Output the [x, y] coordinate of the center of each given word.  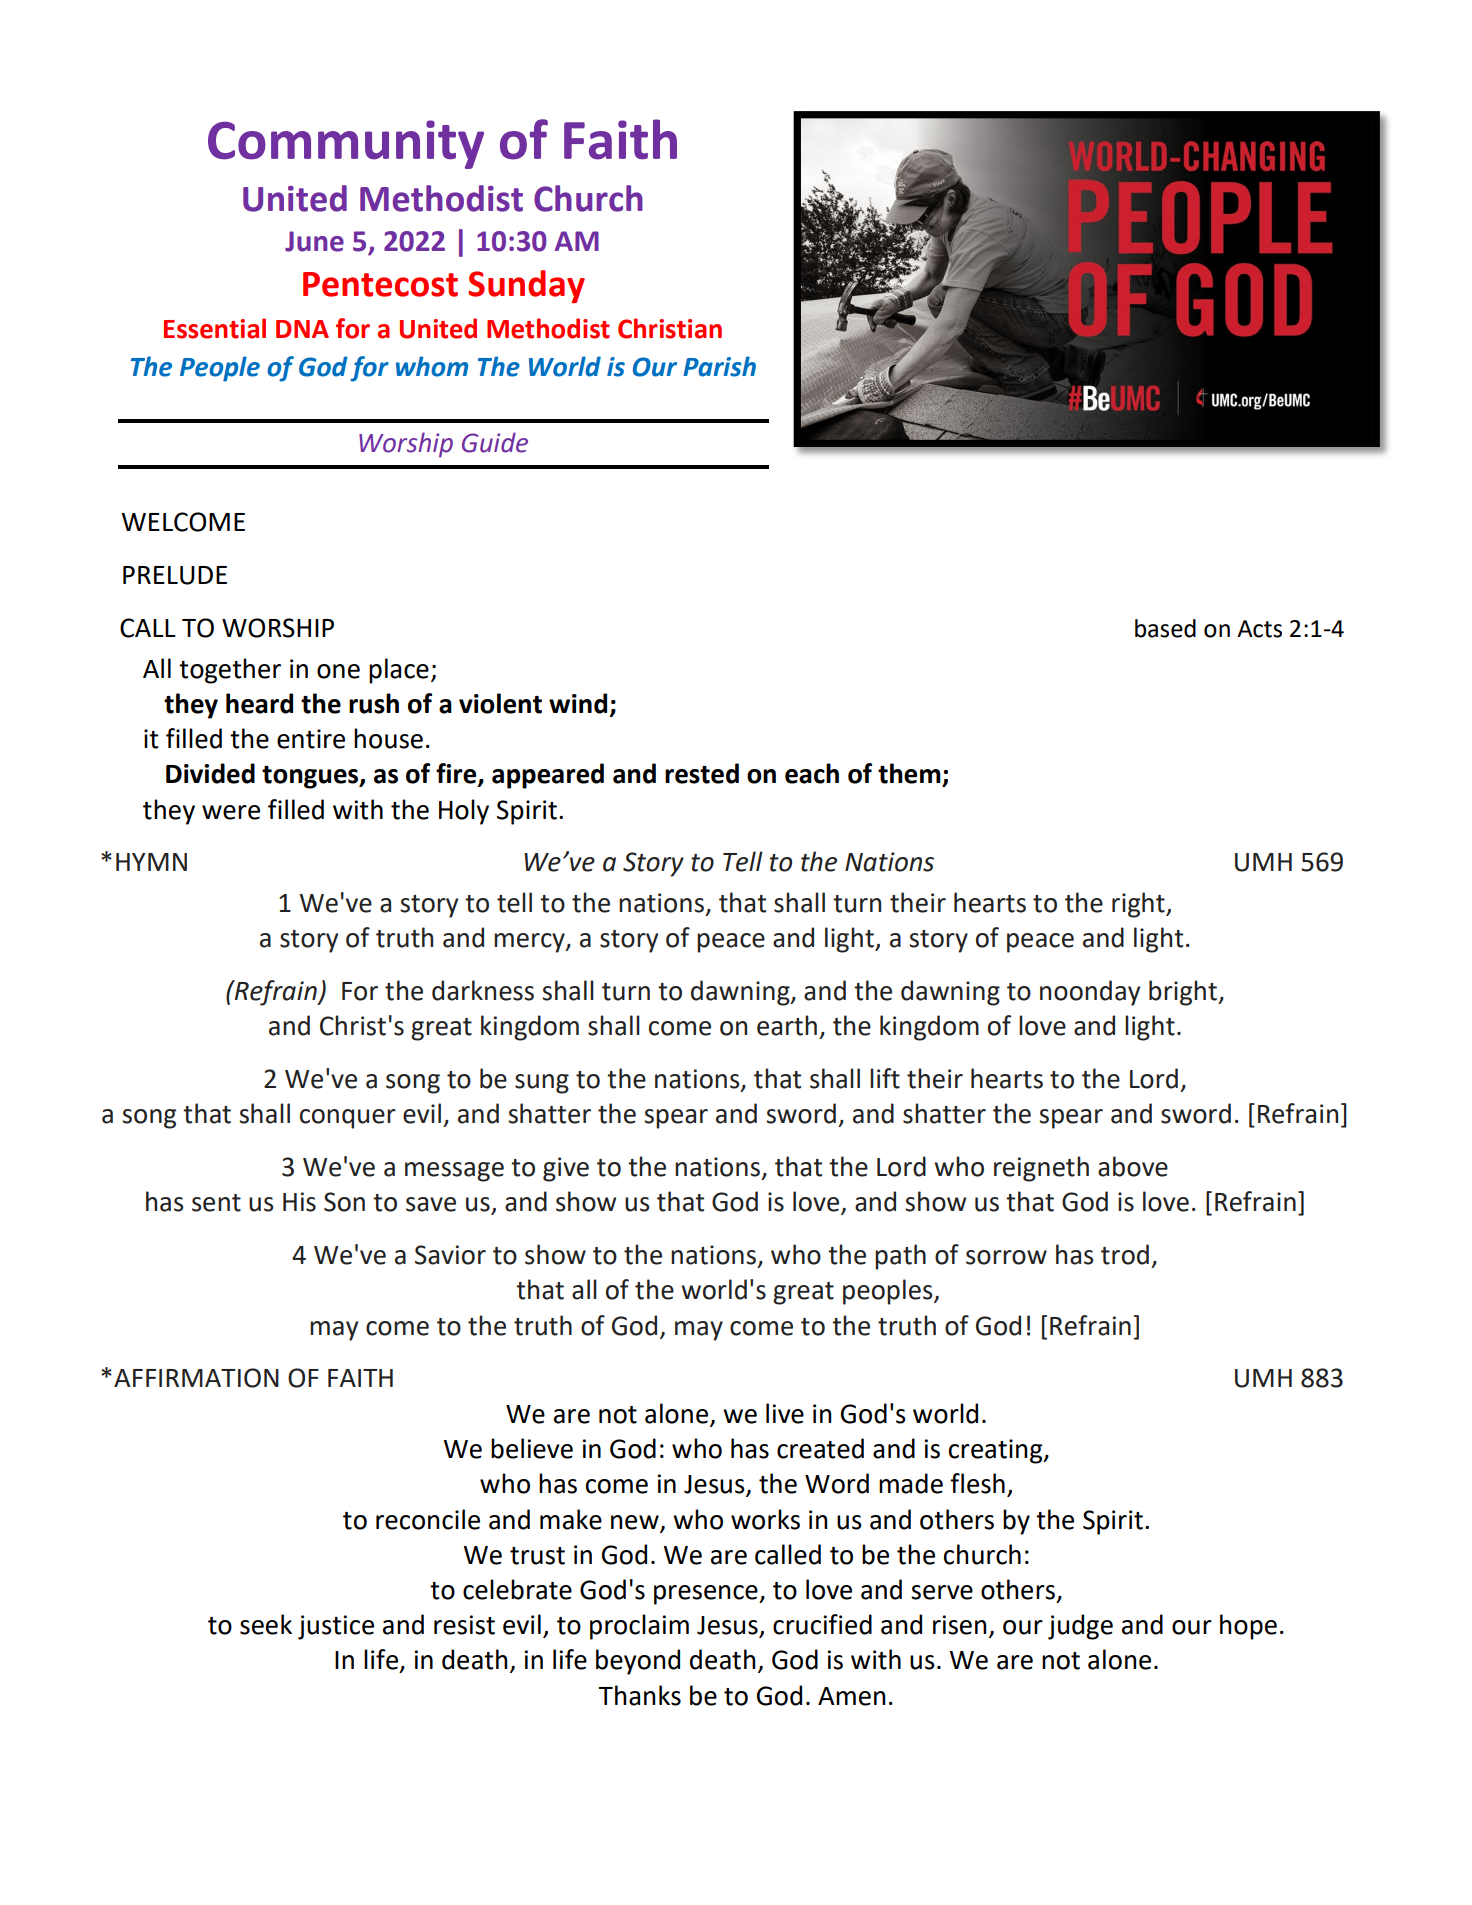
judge [1080, 1627]
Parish [719, 366]
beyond [638, 1662]
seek [266, 1624]
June [314, 241]
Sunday [526, 286]
